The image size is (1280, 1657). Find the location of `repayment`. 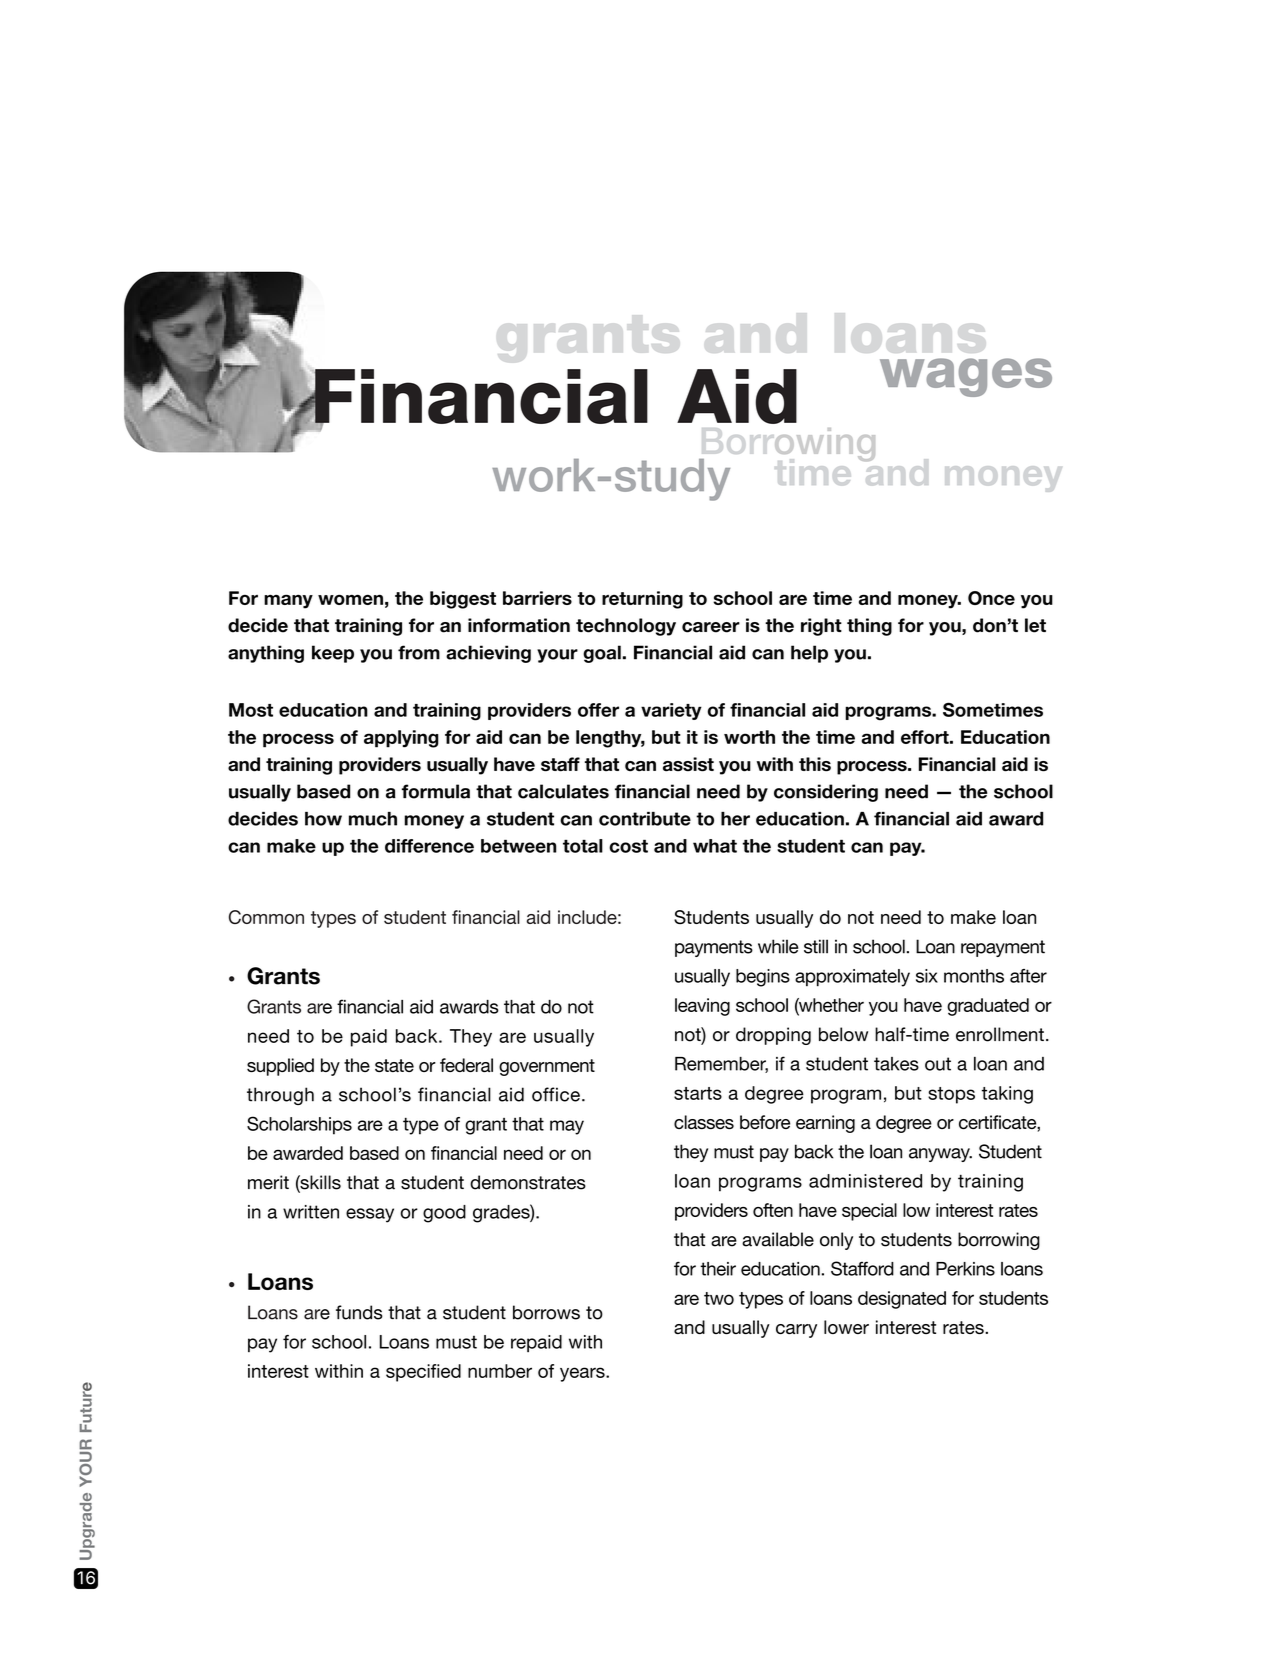

repayment is located at coordinates (1003, 948).
